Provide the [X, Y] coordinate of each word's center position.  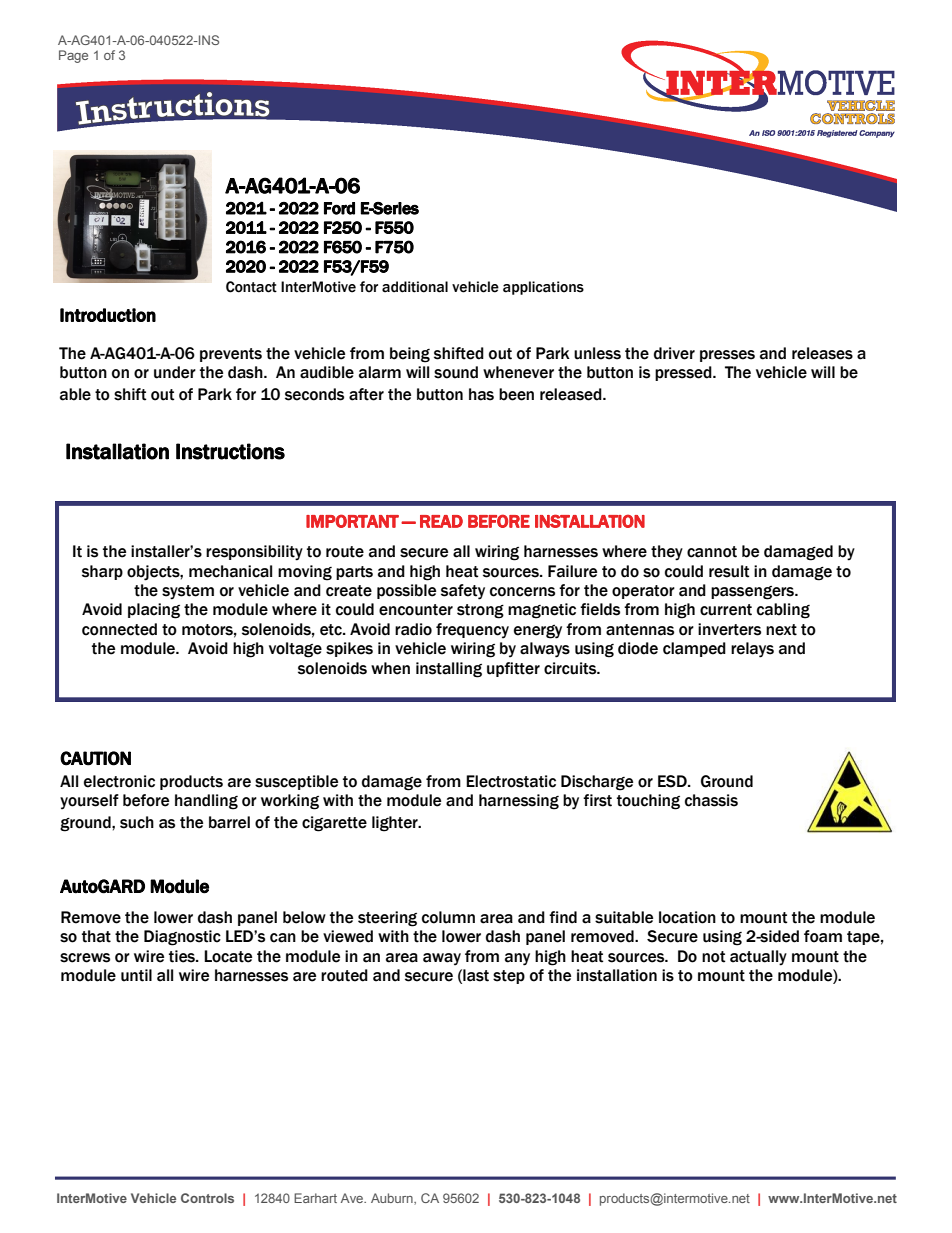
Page [73, 56]
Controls [207, 1198]
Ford [339, 208]
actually [758, 958]
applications [543, 288]
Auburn [393, 1199]
